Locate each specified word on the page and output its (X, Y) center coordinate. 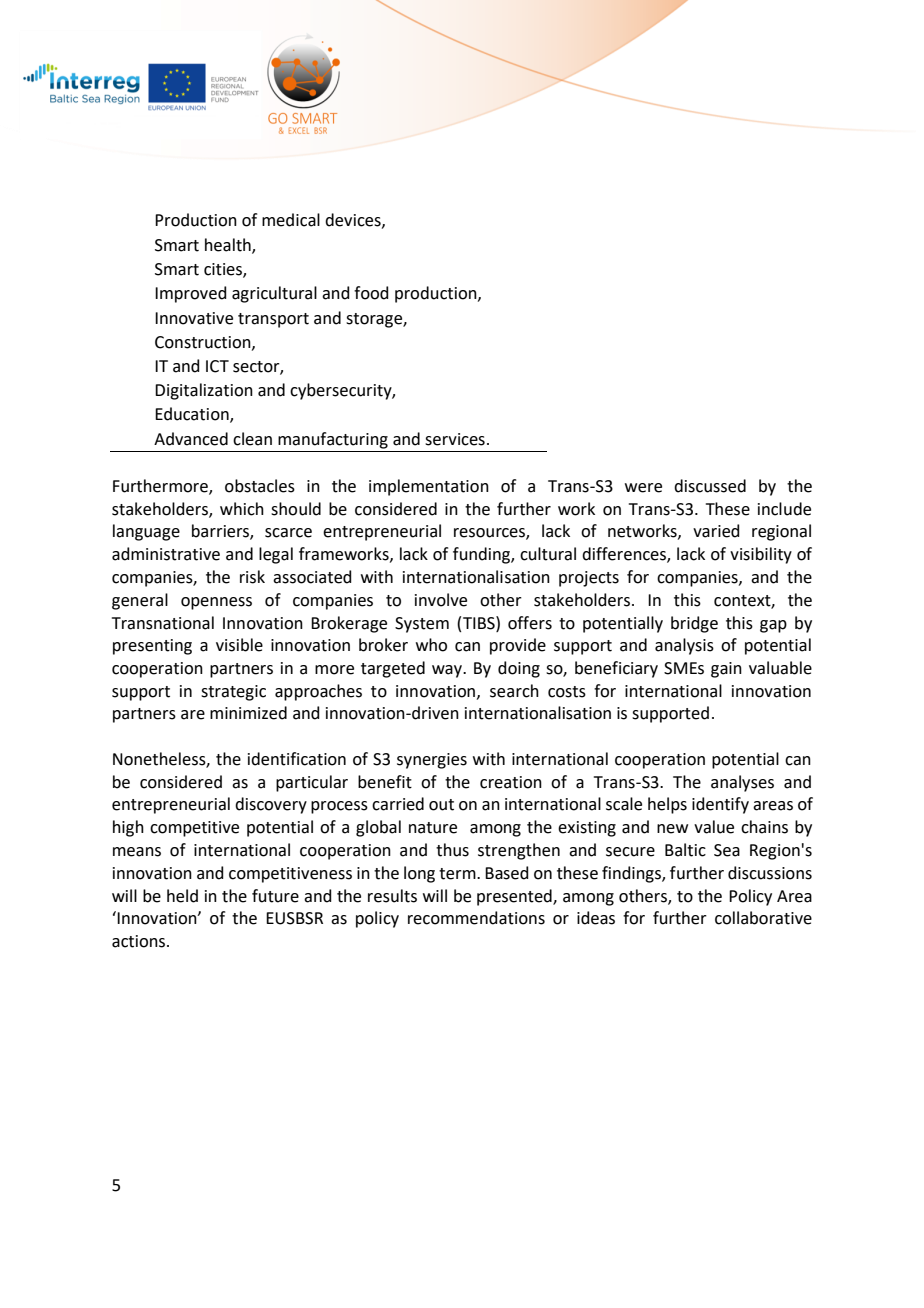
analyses (742, 783)
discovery (271, 805)
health (229, 246)
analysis (684, 646)
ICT (217, 366)
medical (291, 220)
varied (716, 531)
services (455, 439)
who (431, 645)
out (441, 805)
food (371, 293)
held (182, 896)
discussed (710, 486)
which (242, 509)
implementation (429, 487)
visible (239, 645)
